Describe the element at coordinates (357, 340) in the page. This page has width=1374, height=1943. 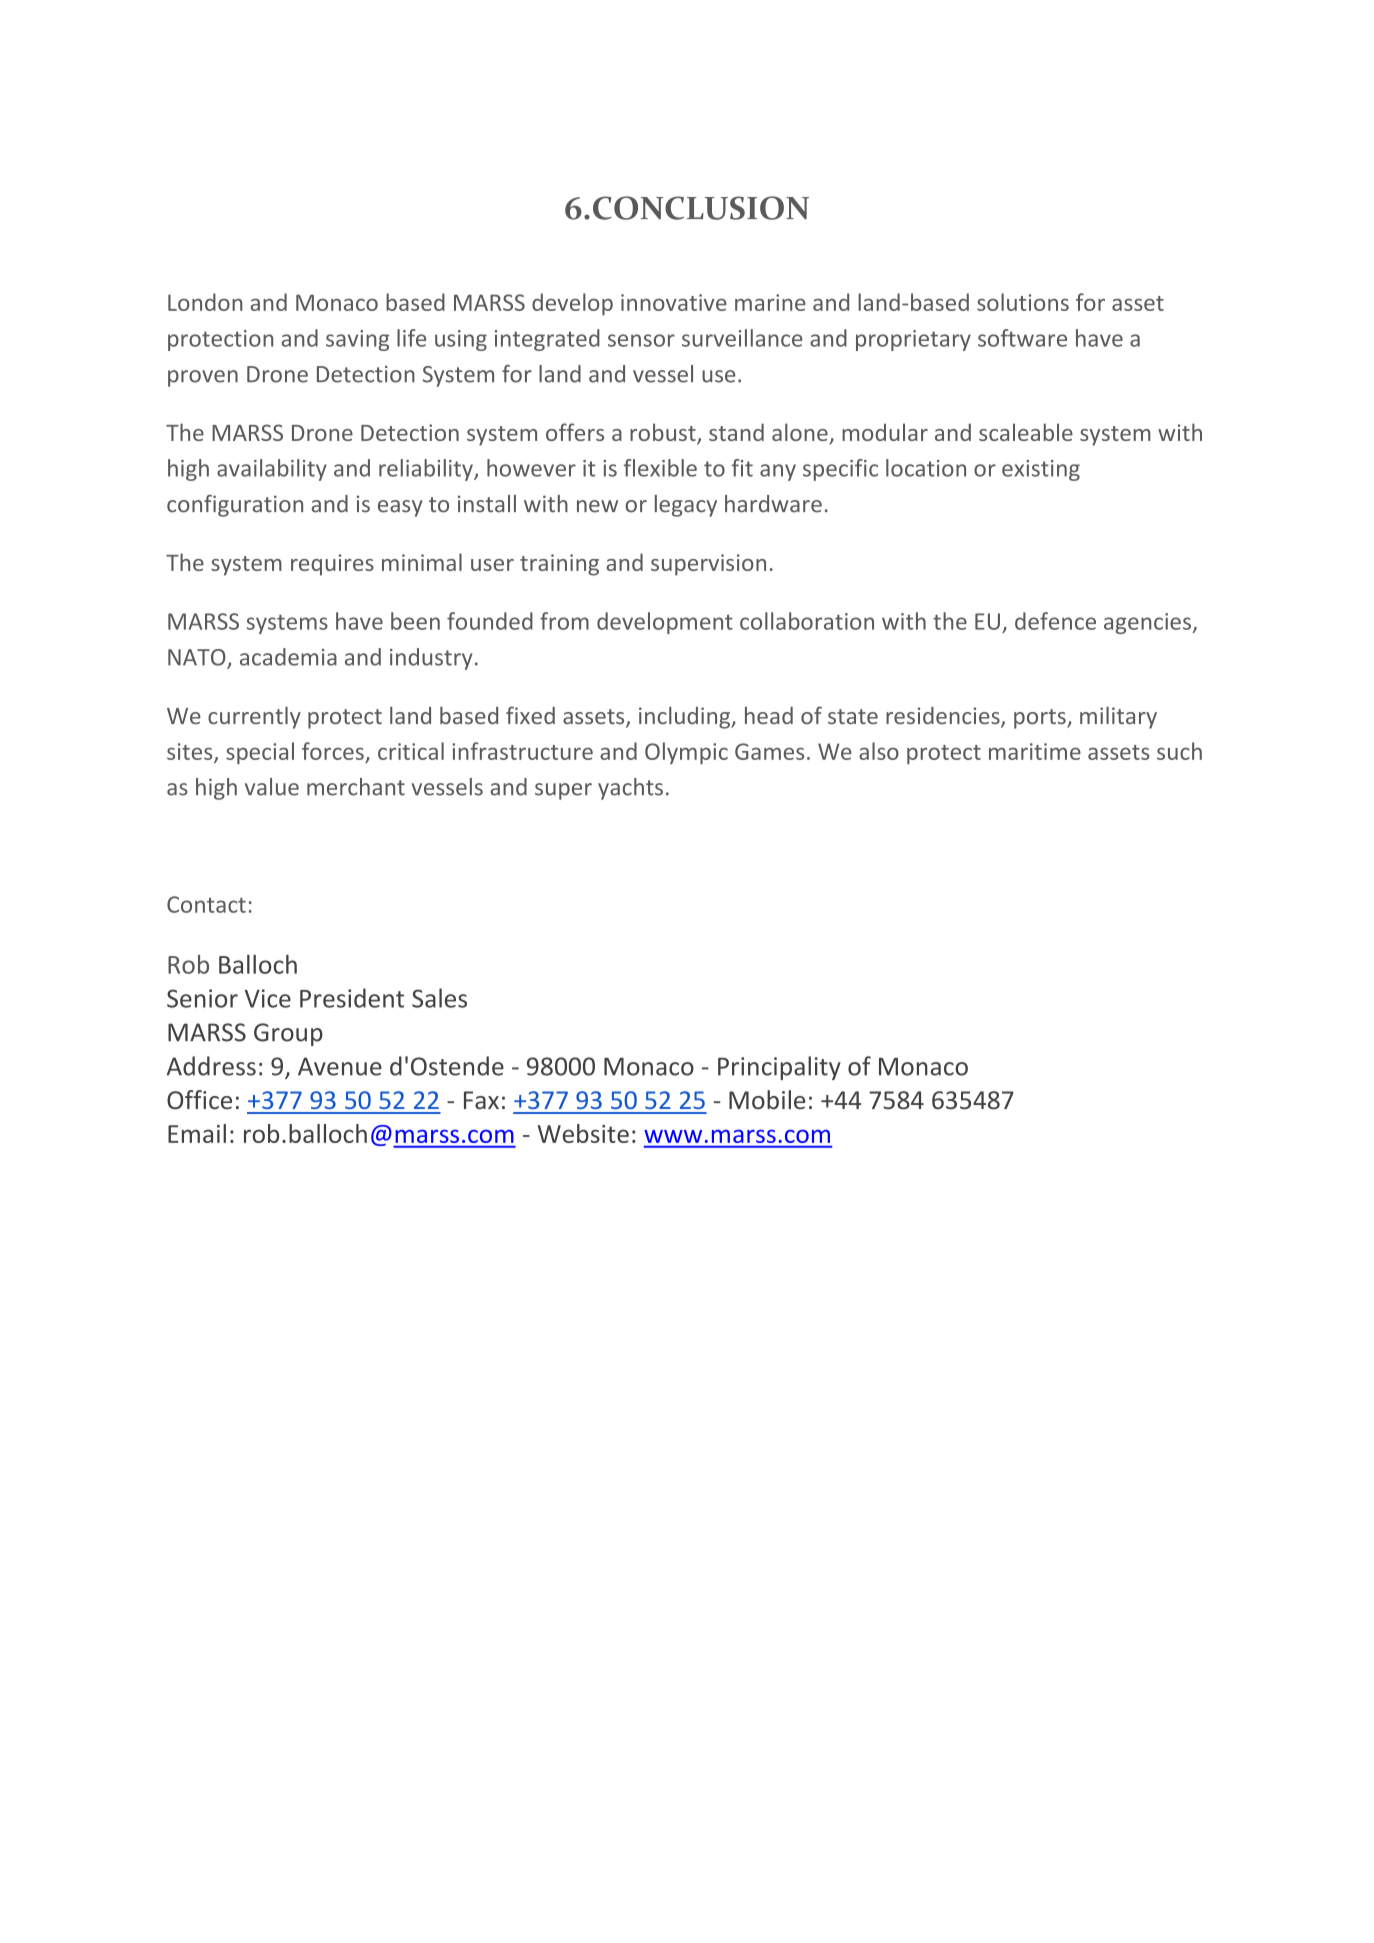
I see `saving` at that location.
